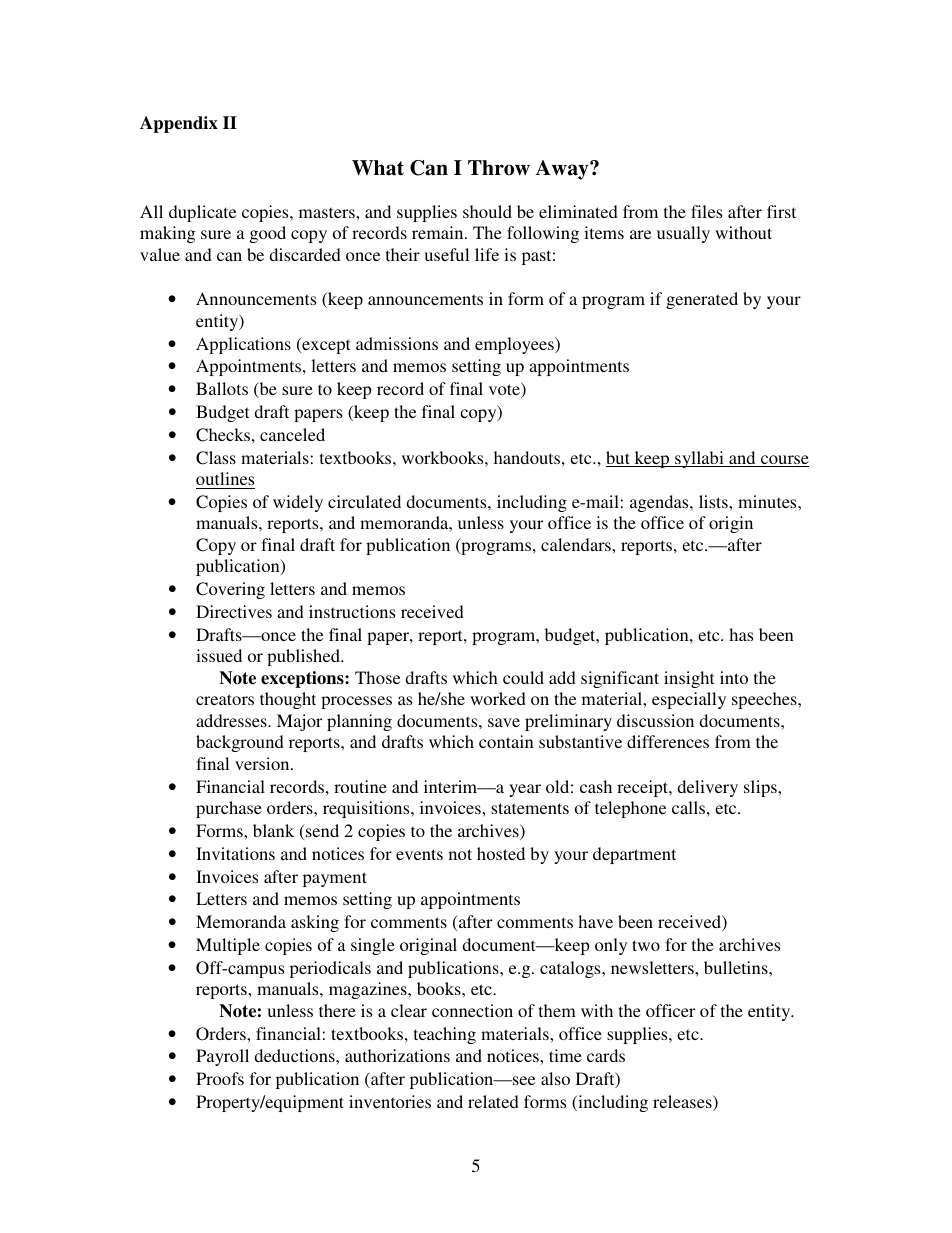  Describe the element at coordinates (523, 677) in the screenshot. I see `could` at that location.
